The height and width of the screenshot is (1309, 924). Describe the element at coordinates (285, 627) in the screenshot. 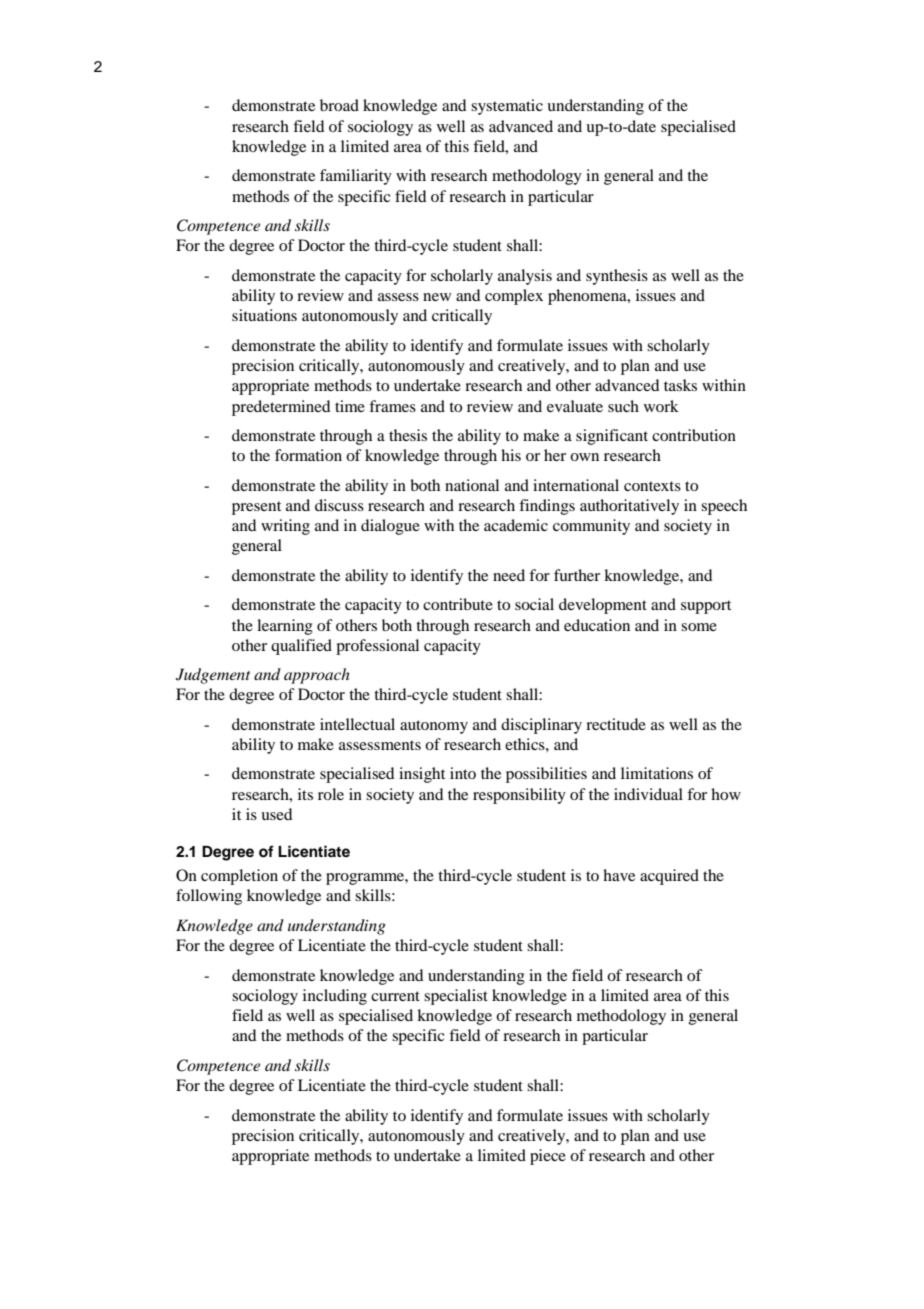

I see `learning` at that location.
